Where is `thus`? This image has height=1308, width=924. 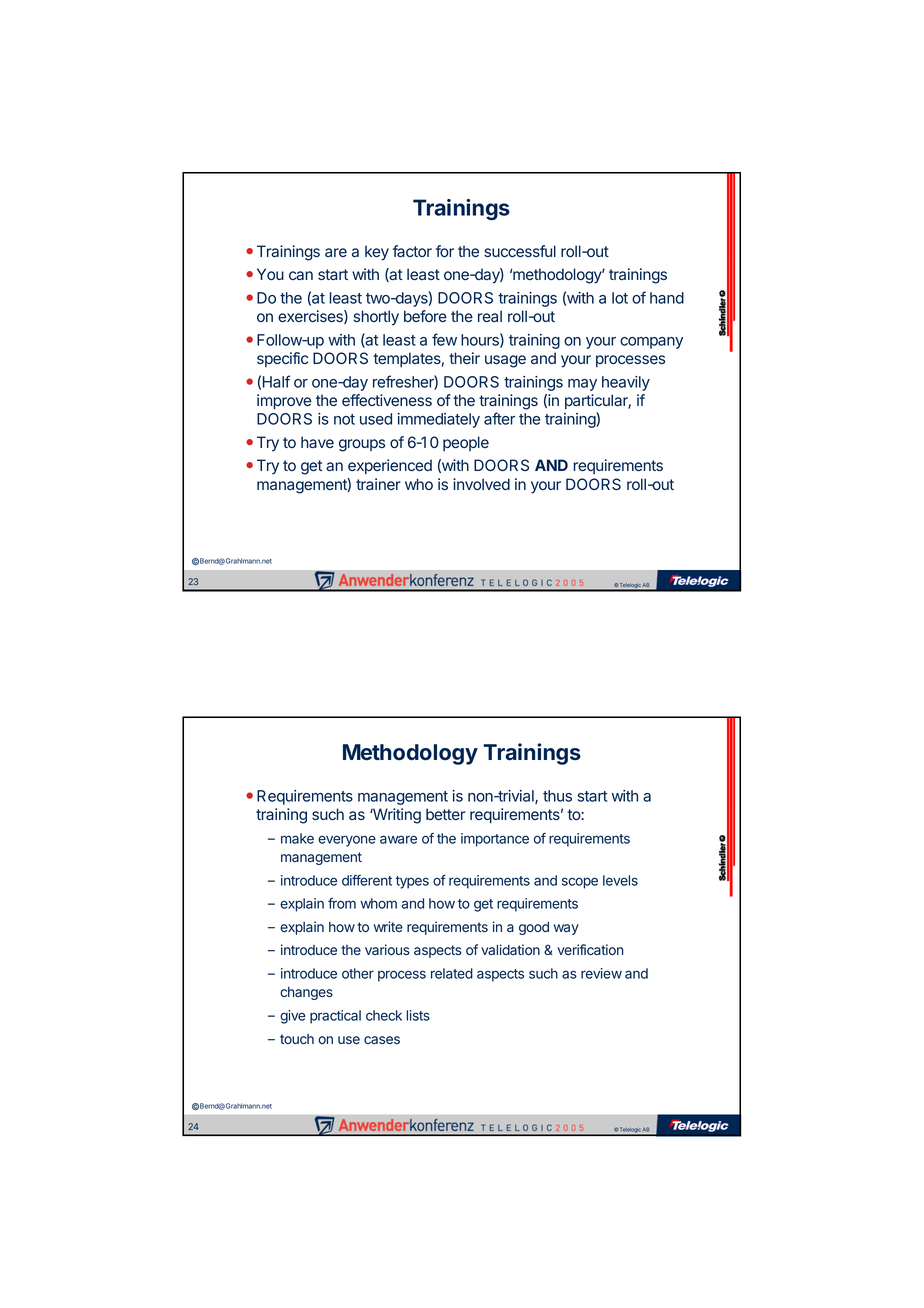 thus is located at coordinates (557, 796).
